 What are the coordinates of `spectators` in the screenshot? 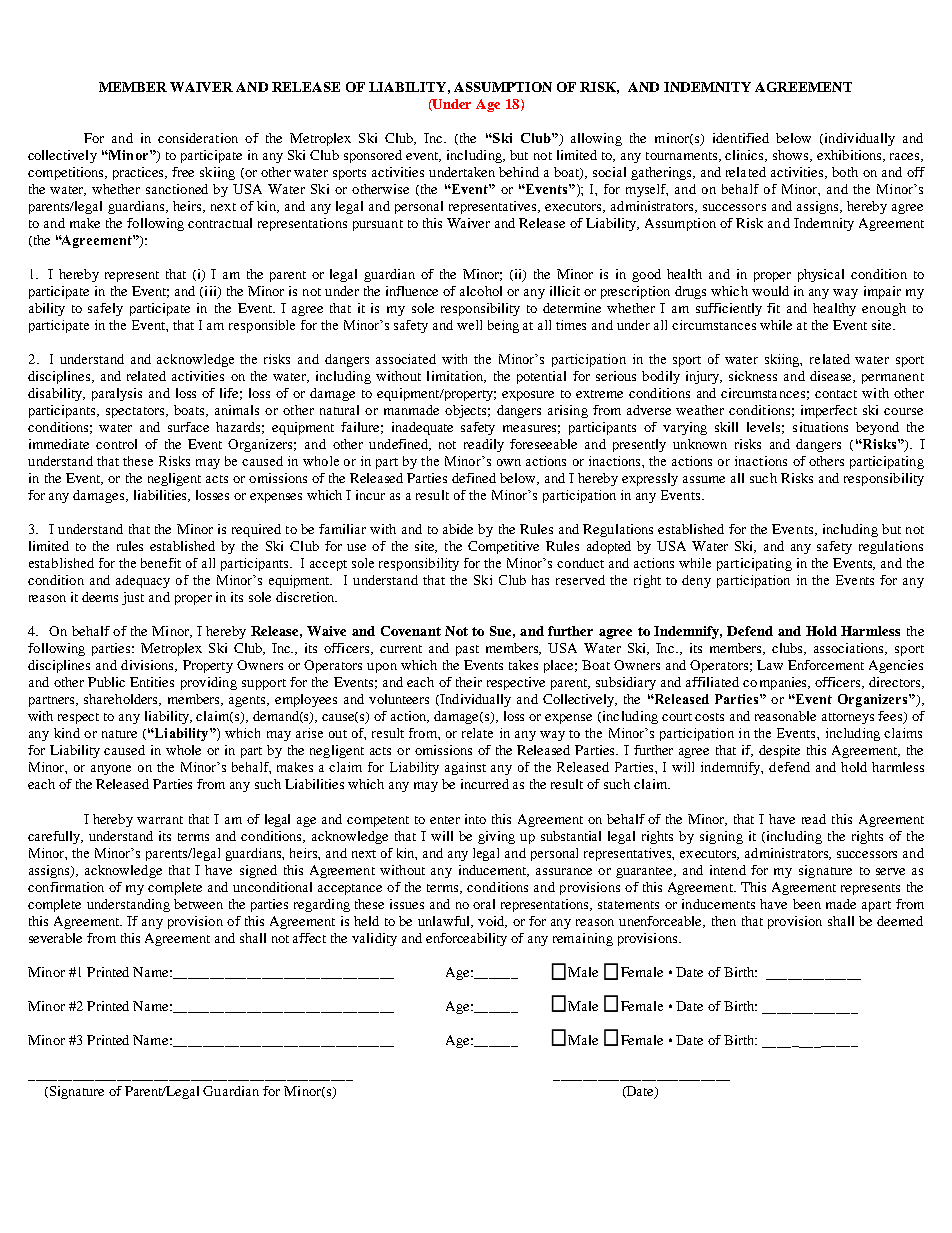 It's located at (136, 412).
